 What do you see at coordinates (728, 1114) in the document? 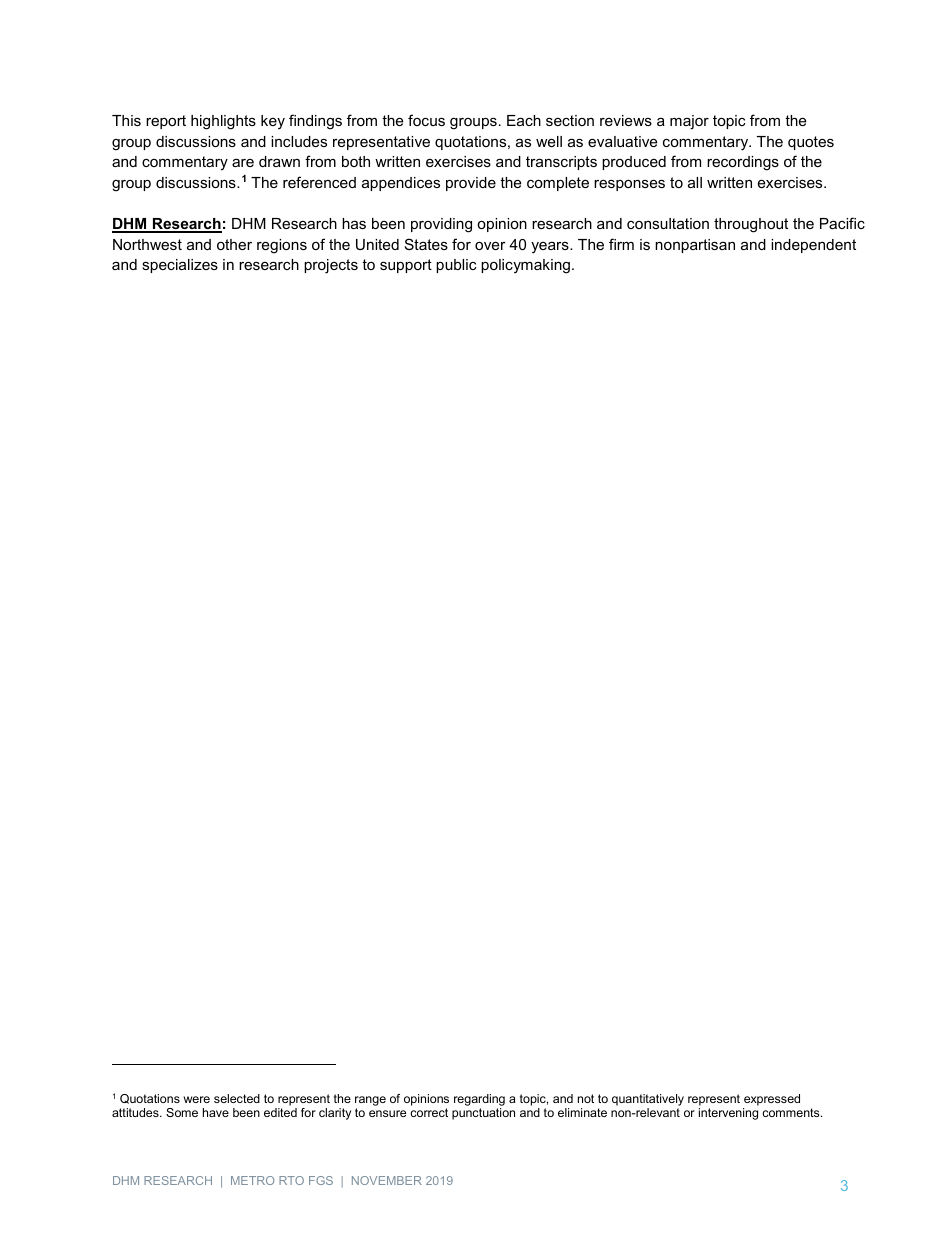
I see `intervening` at bounding box center [728, 1114].
